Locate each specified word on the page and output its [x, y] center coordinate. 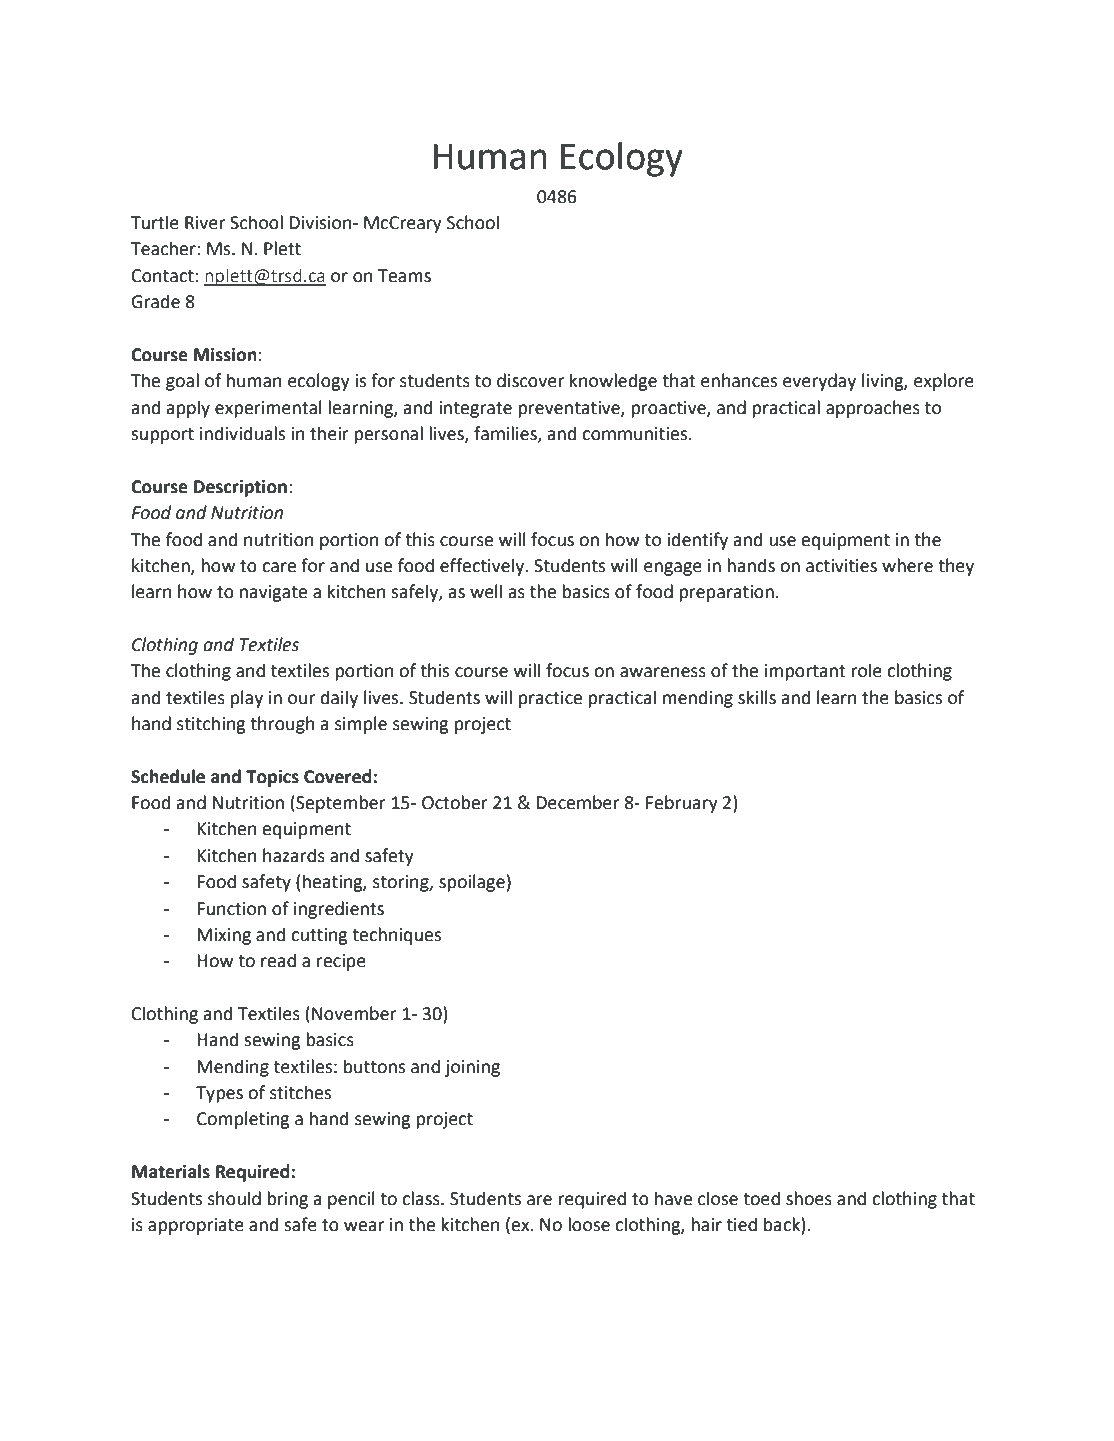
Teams [404, 276]
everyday [819, 382]
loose [589, 1224]
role [866, 670]
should [234, 1198]
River [205, 223]
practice [550, 699]
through [282, 725]
